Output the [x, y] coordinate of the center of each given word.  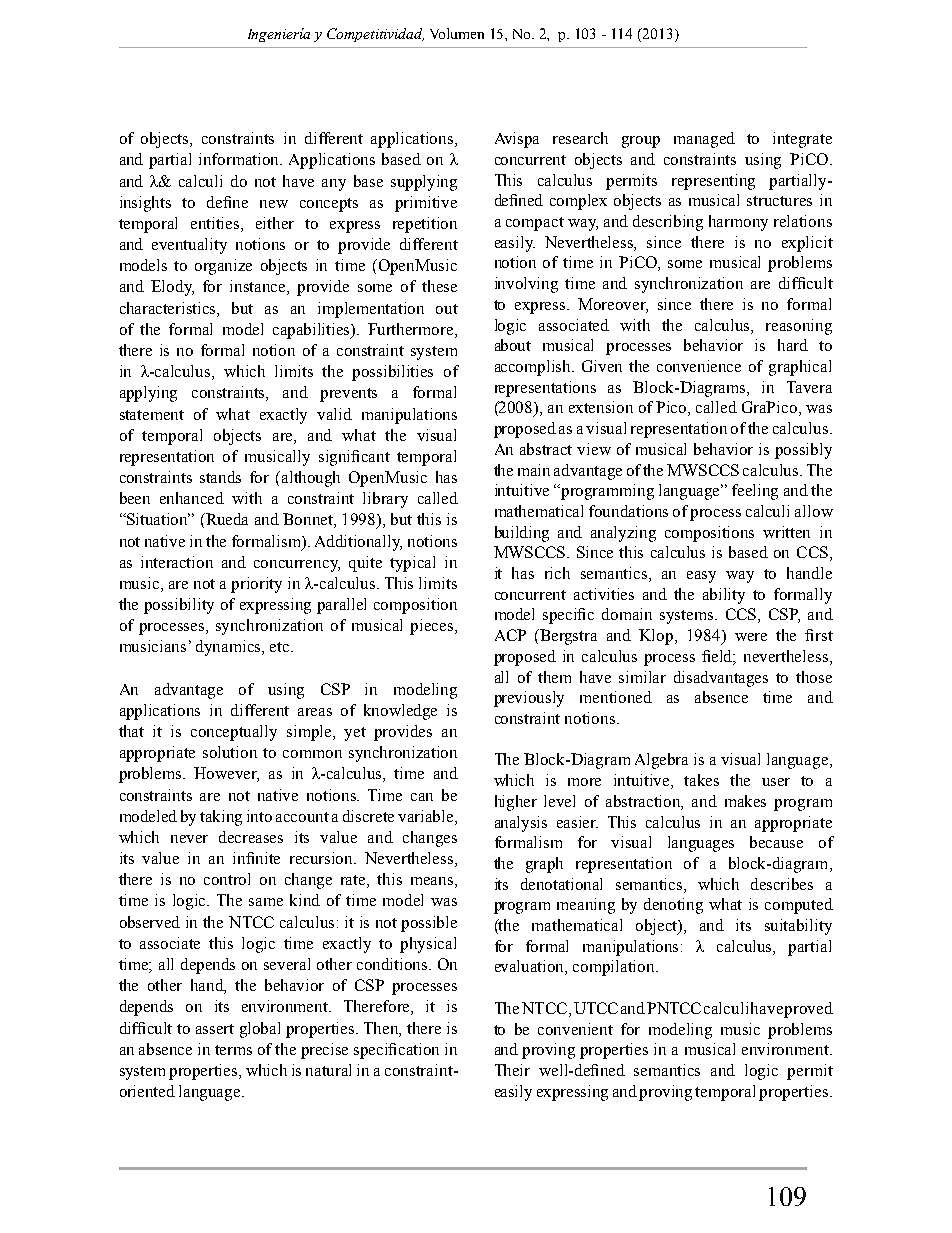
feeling [755, 492]
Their [512, 1070]
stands [220, 477]
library [385, 500]
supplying [424, 183]
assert [215, 1029]
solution [230, 752]
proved [808, 1010]
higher [516, 803]
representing [713, 182]
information [240, 159]
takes [701, 780]
